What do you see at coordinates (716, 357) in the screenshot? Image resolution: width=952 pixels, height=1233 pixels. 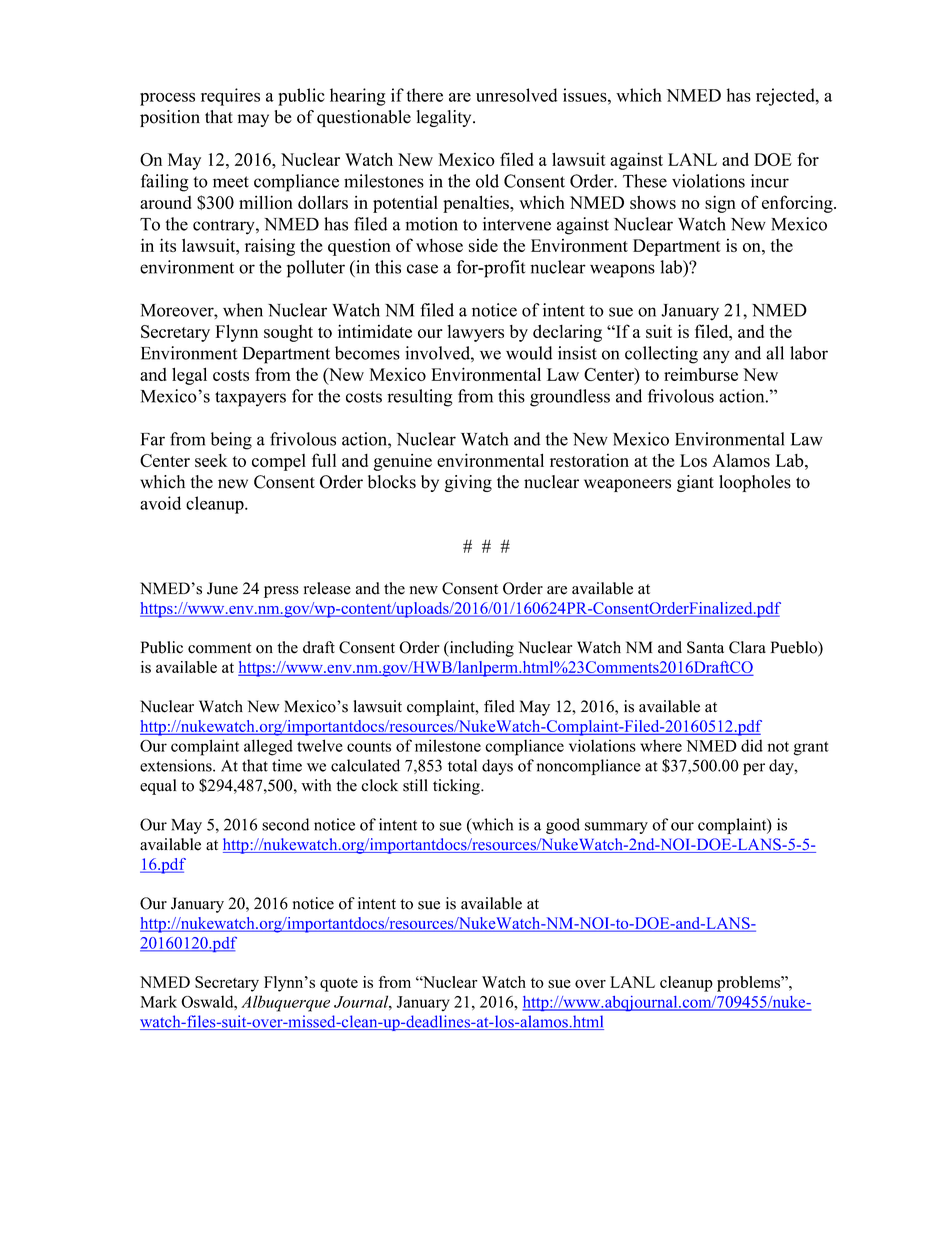 I see `any` at bounding box center [716, 357].
